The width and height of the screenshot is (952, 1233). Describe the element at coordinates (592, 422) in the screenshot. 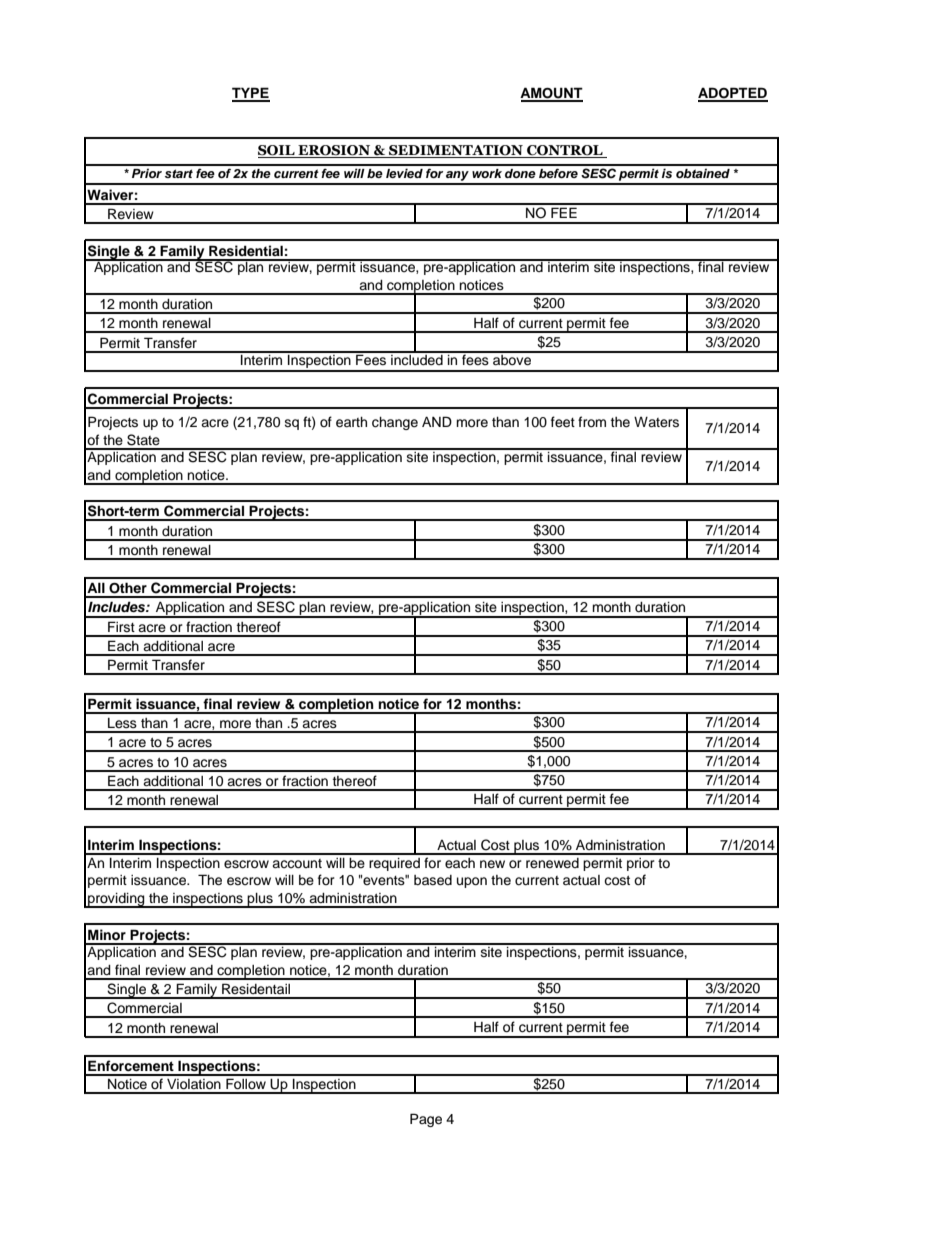

I see `from` at that location.
